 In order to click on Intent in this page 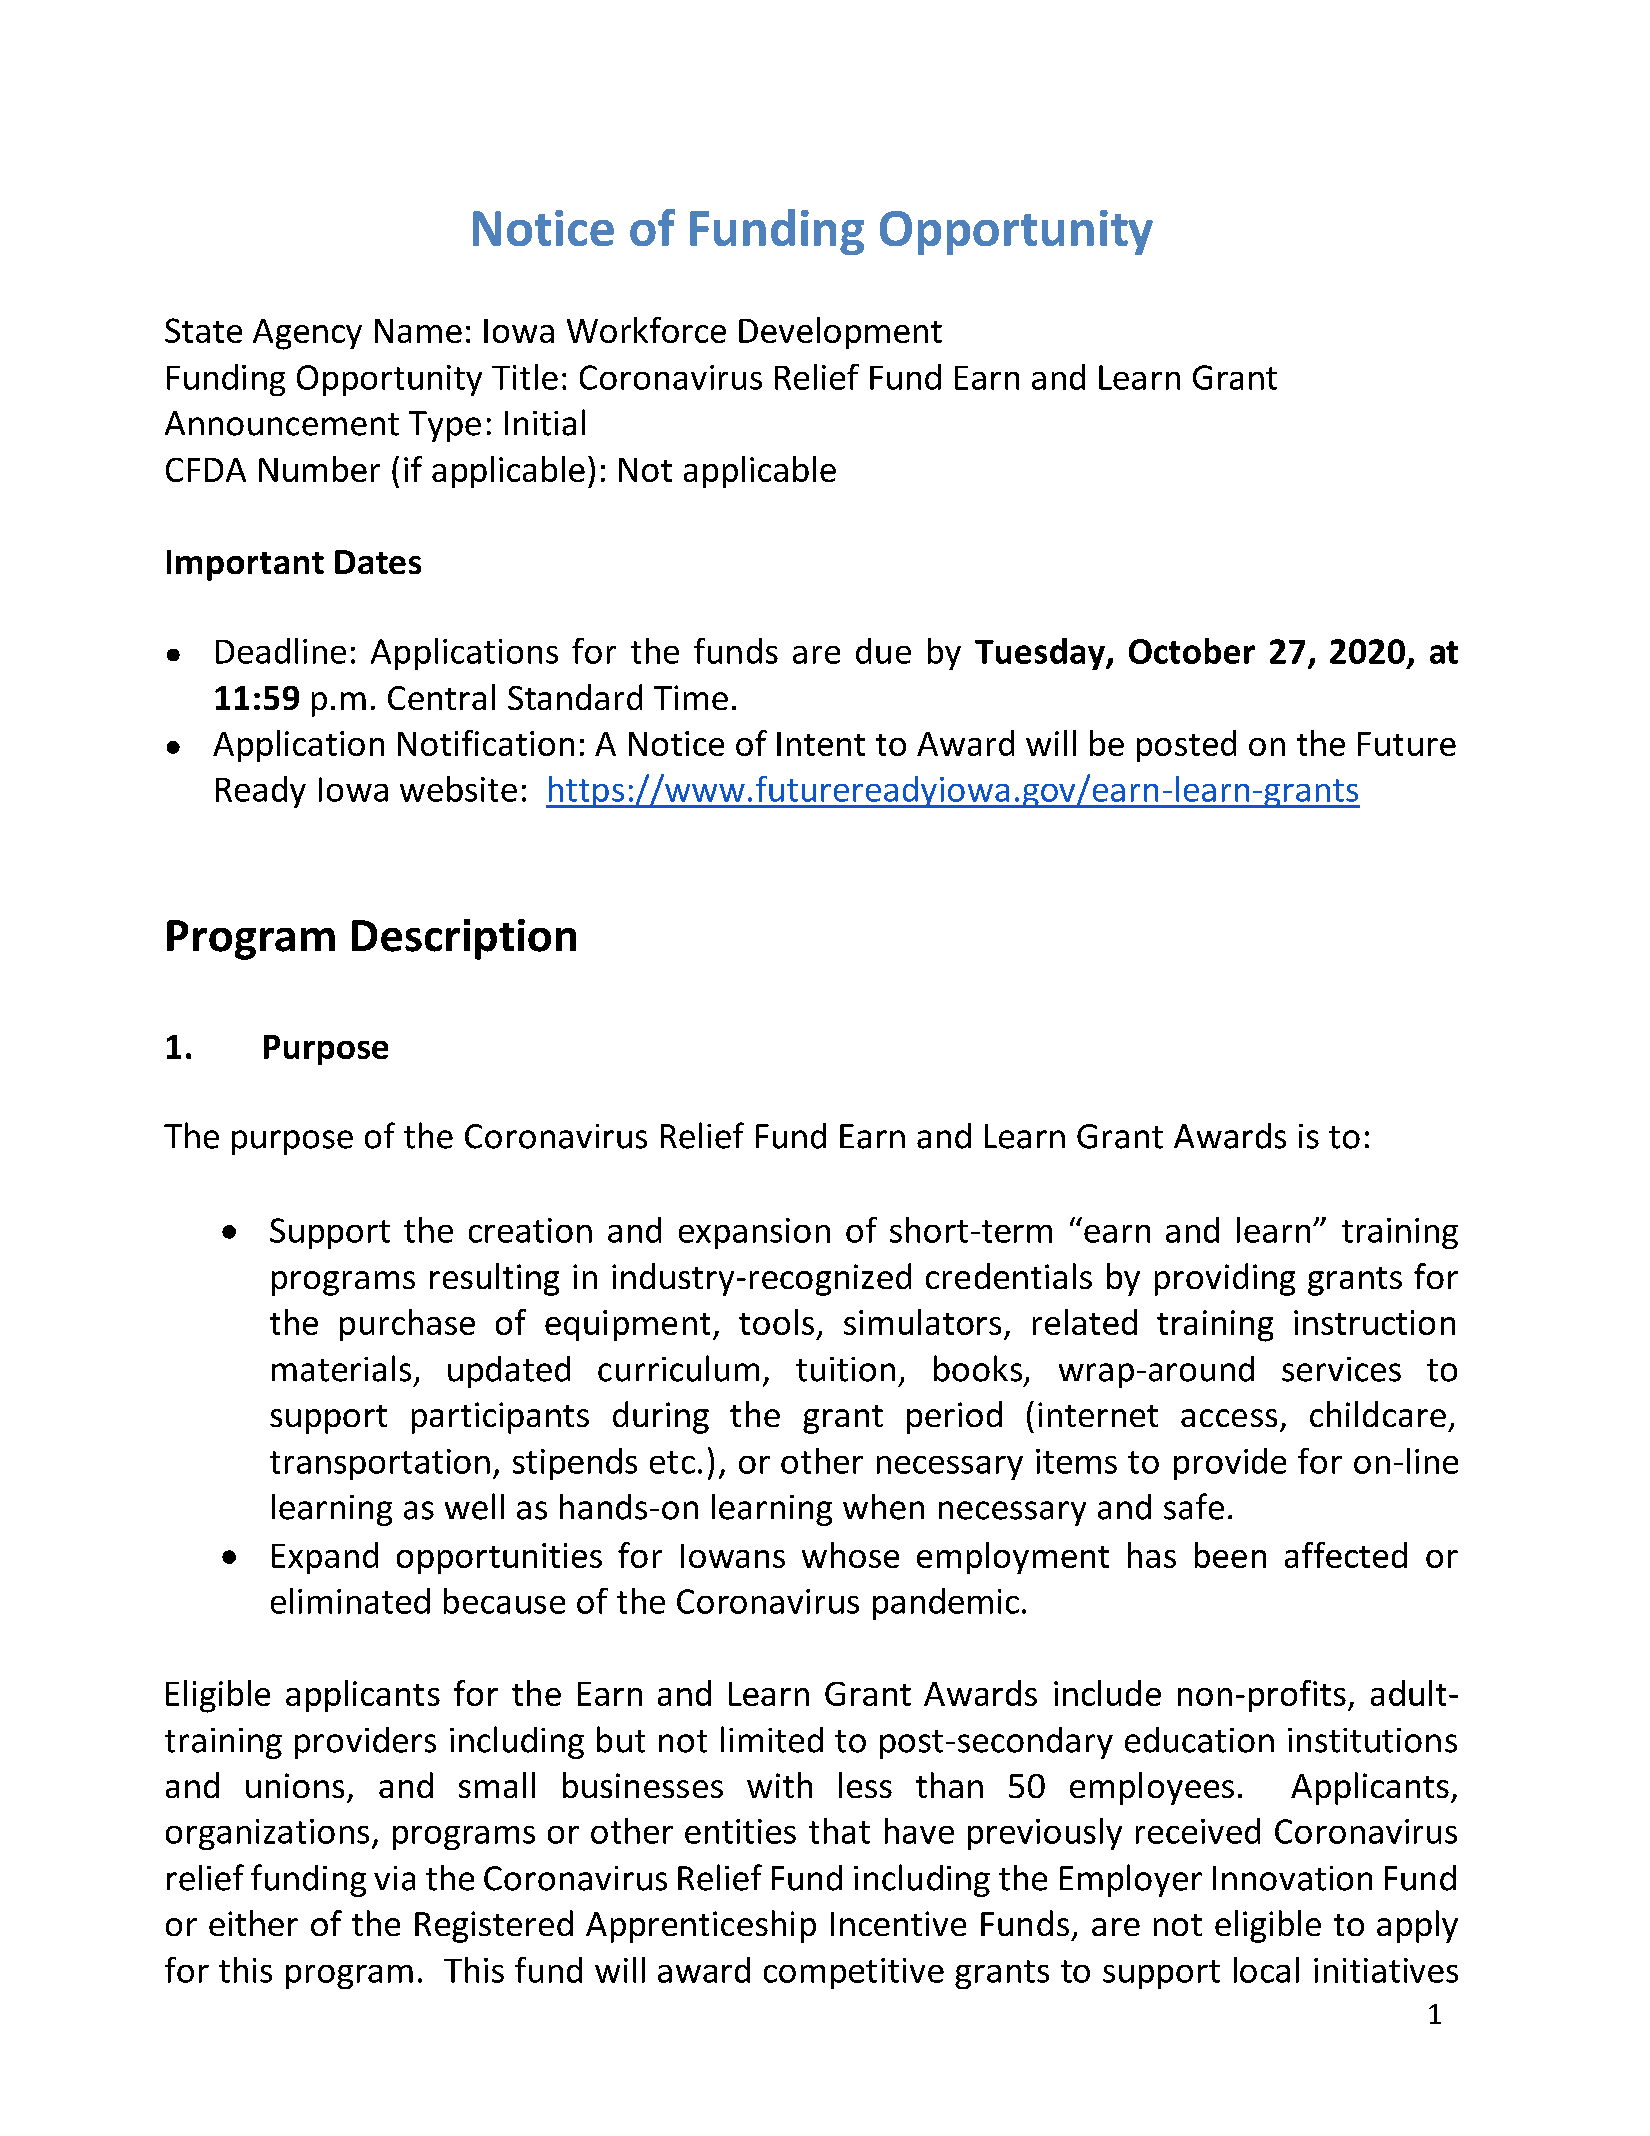, I will do `click(821, 744)`.
